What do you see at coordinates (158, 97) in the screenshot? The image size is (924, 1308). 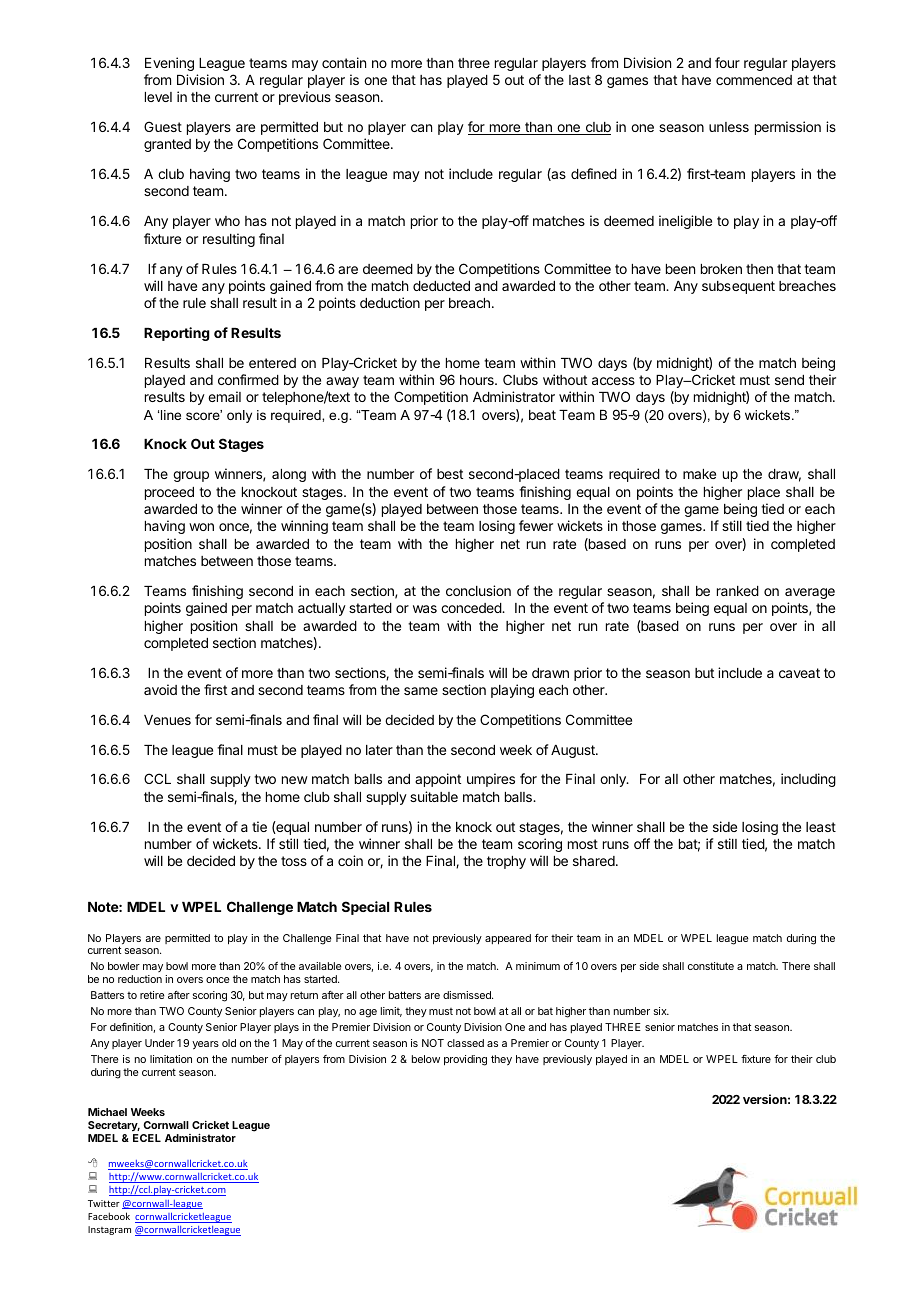 I see `level` at bounding box center [158, 97].
